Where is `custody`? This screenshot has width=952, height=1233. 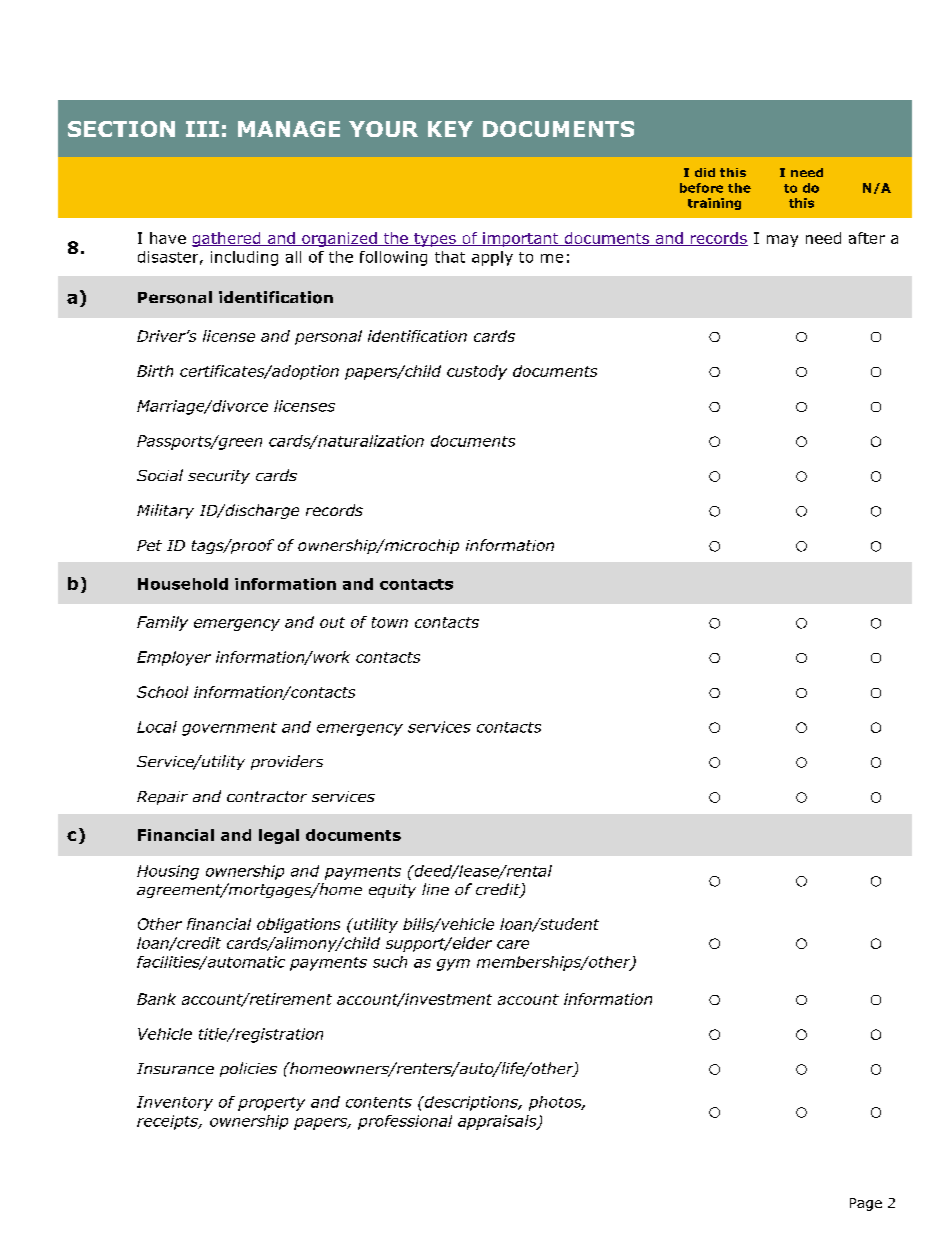
custody is located at coordinates (477, 372).
